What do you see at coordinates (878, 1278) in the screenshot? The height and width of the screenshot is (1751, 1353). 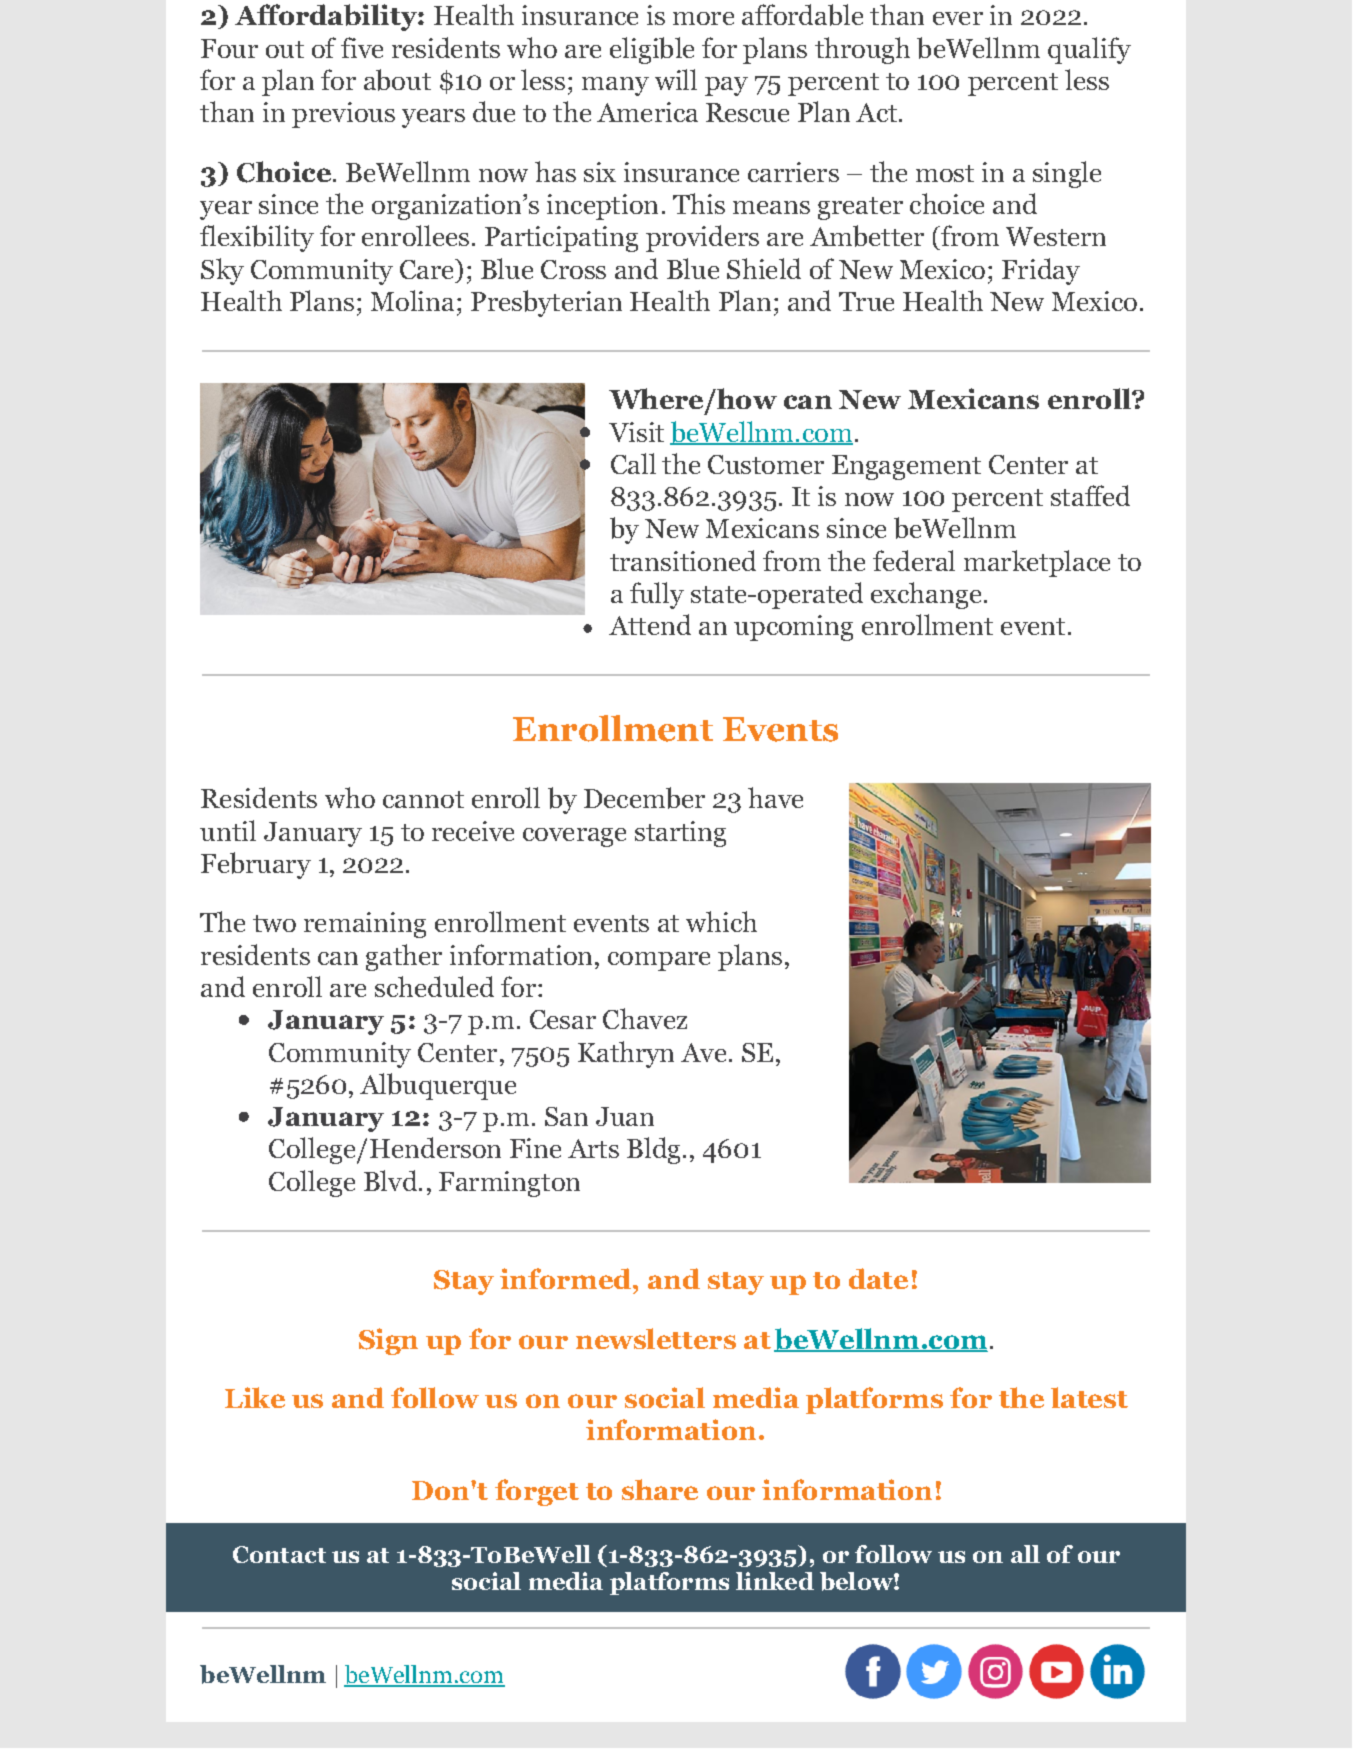 I see `date` at bounding box center [878, 1278].
